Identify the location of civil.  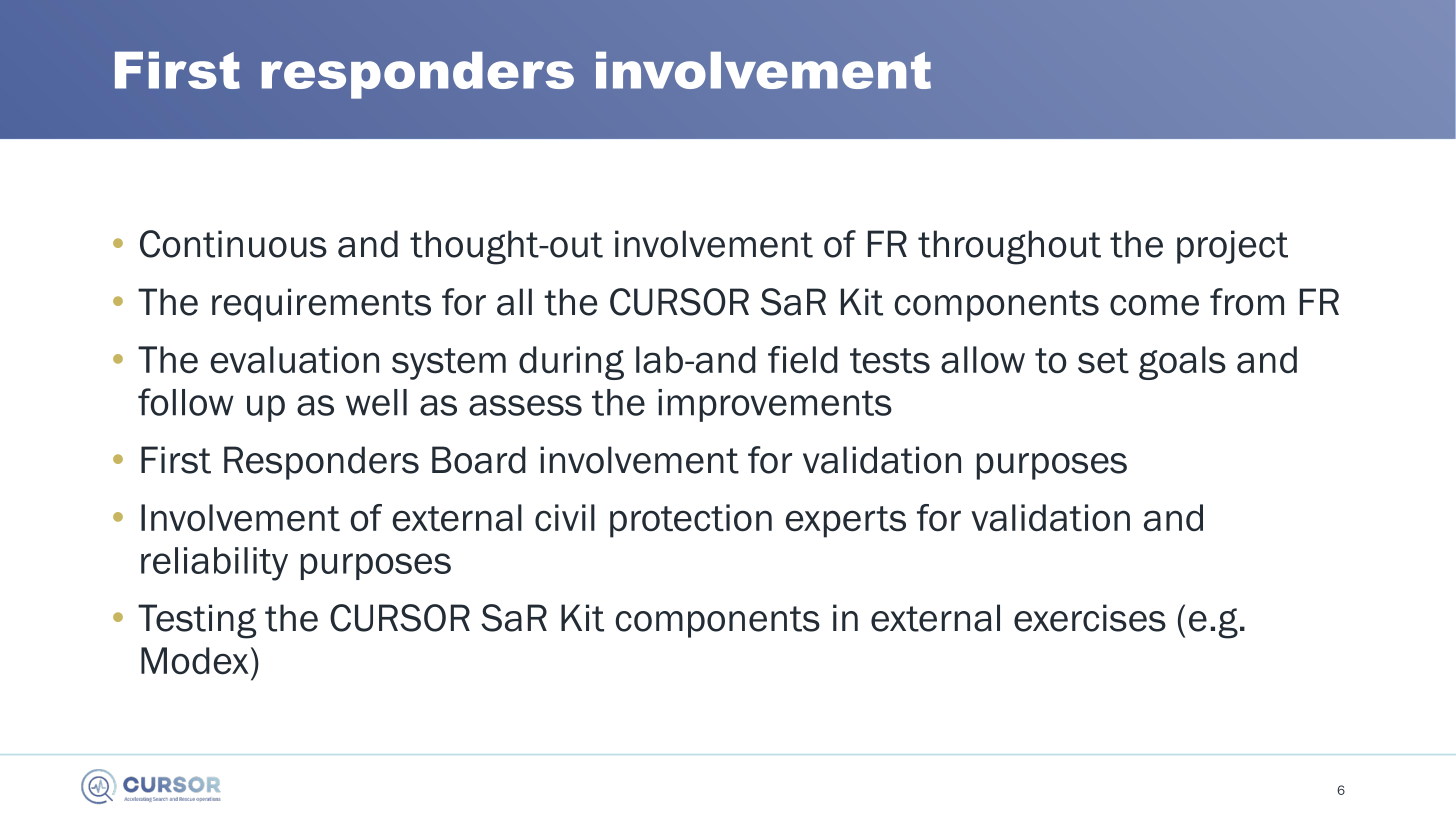
(565, 518).
